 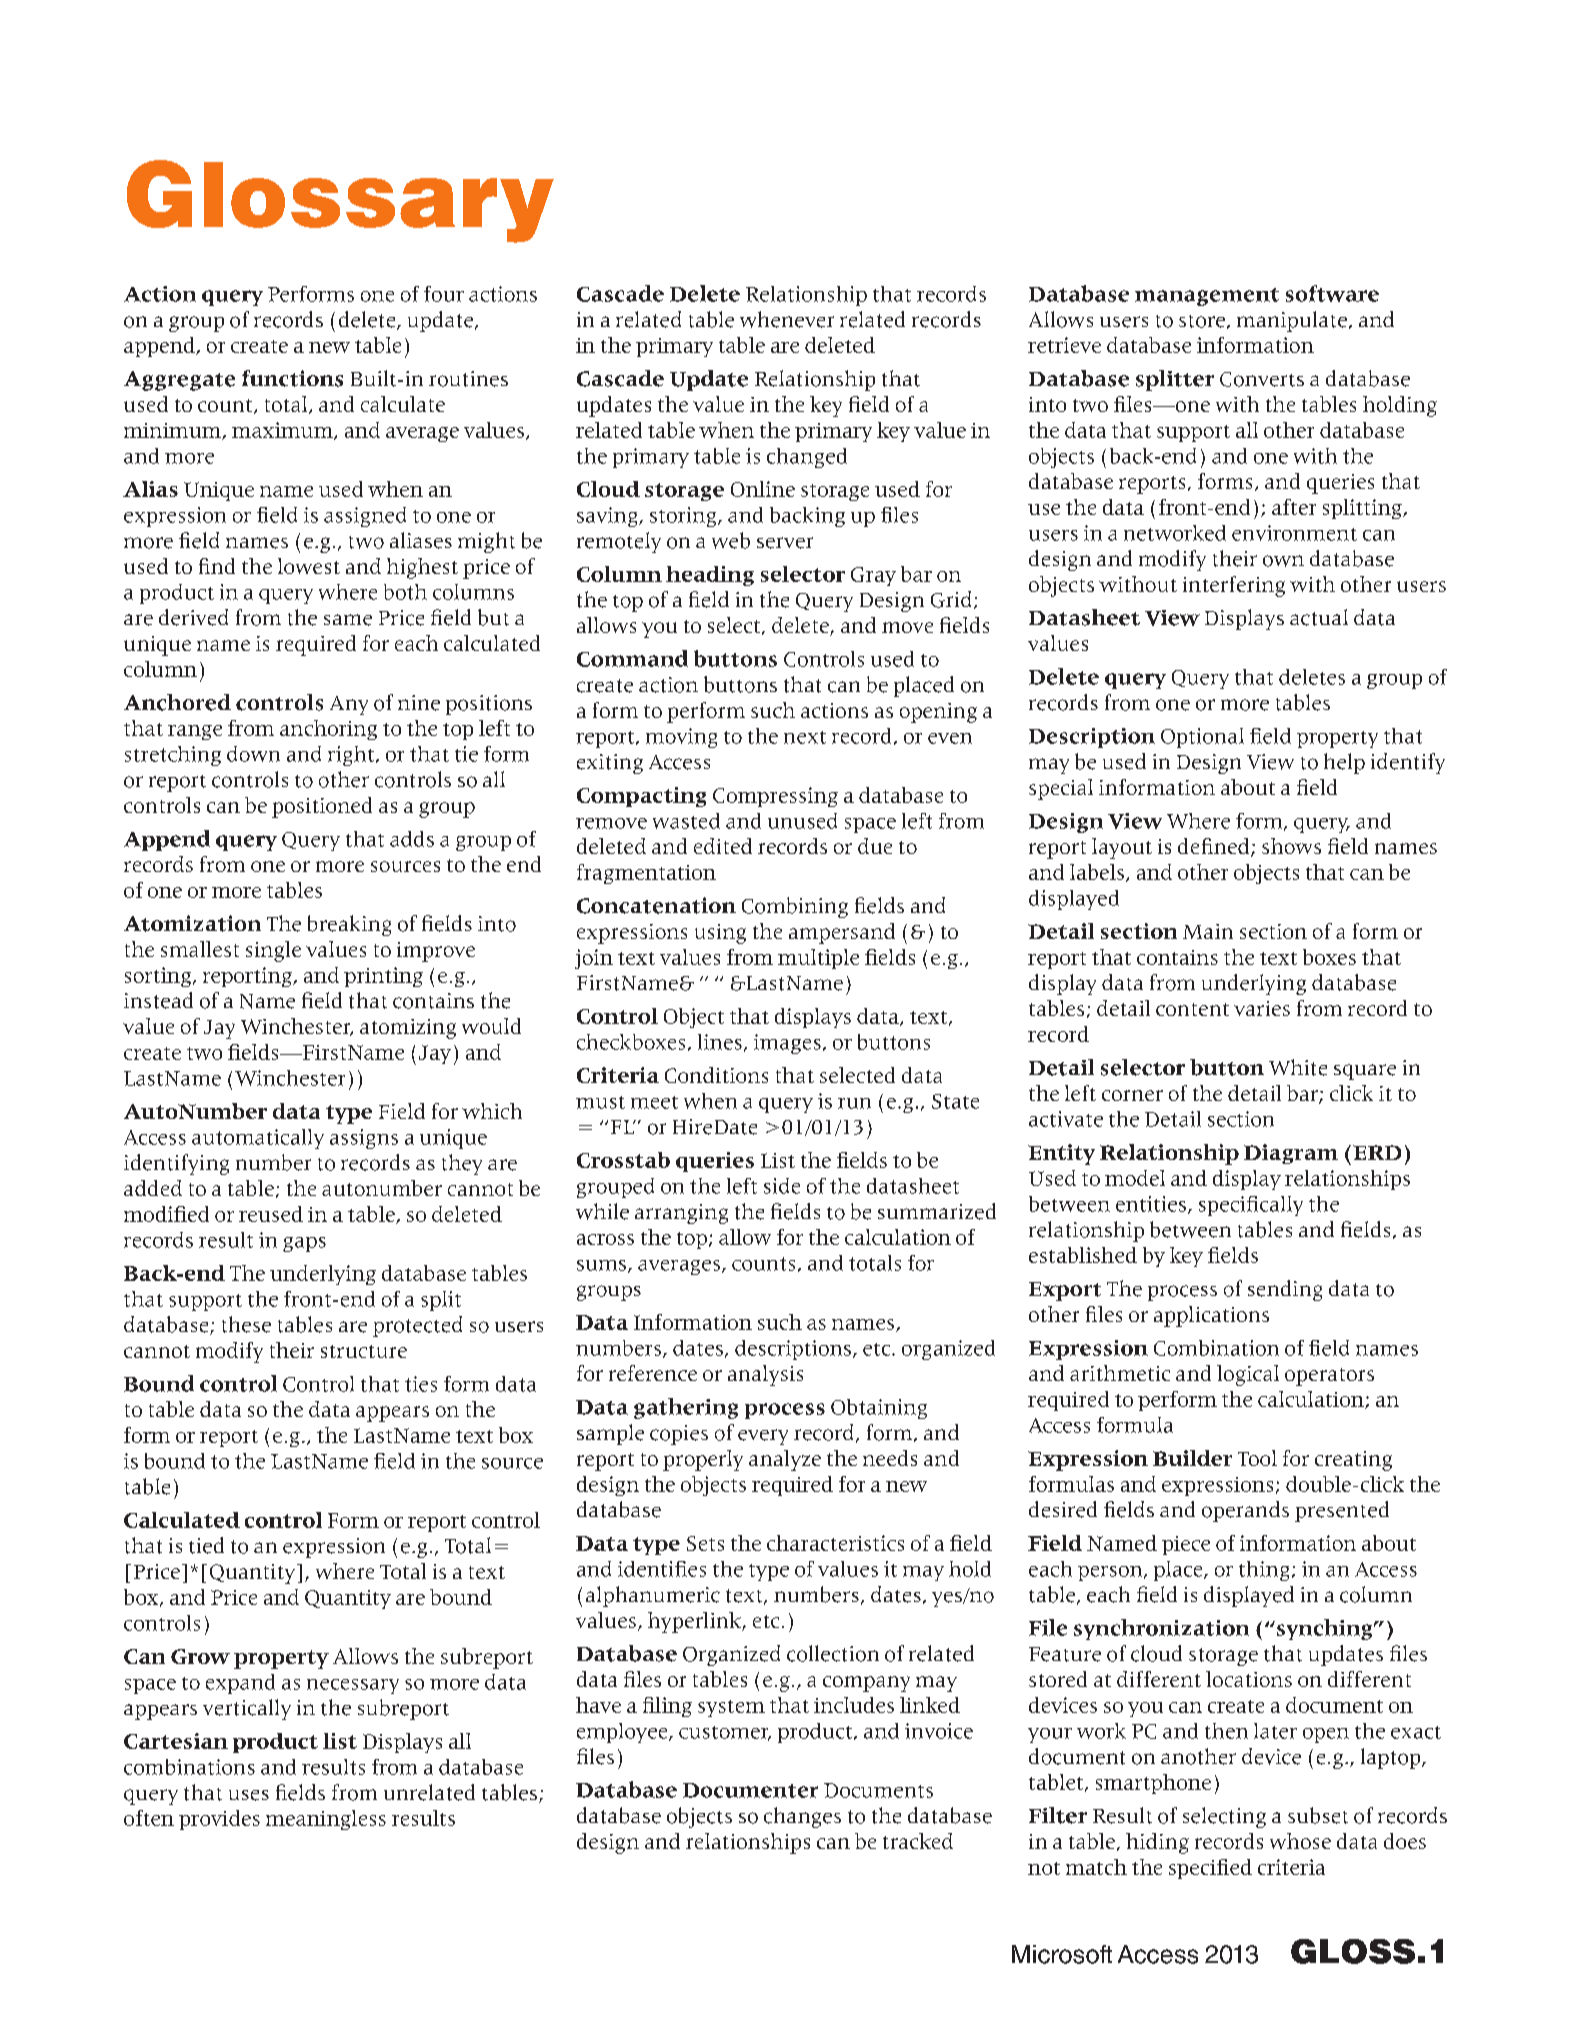 I want to click on functions, so click(x=292, y=378).
